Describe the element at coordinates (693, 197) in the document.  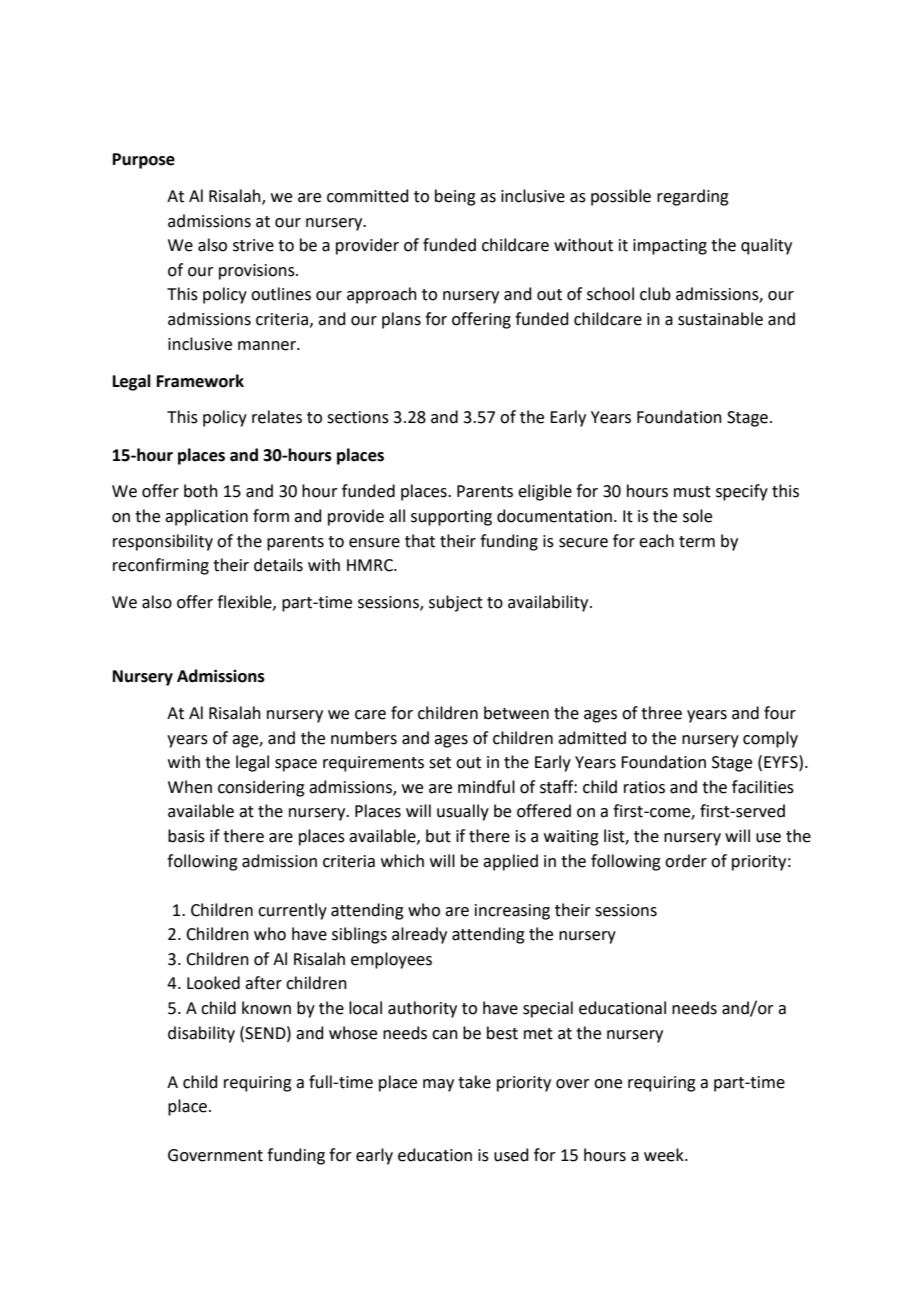
I see `regarding` at that location.
